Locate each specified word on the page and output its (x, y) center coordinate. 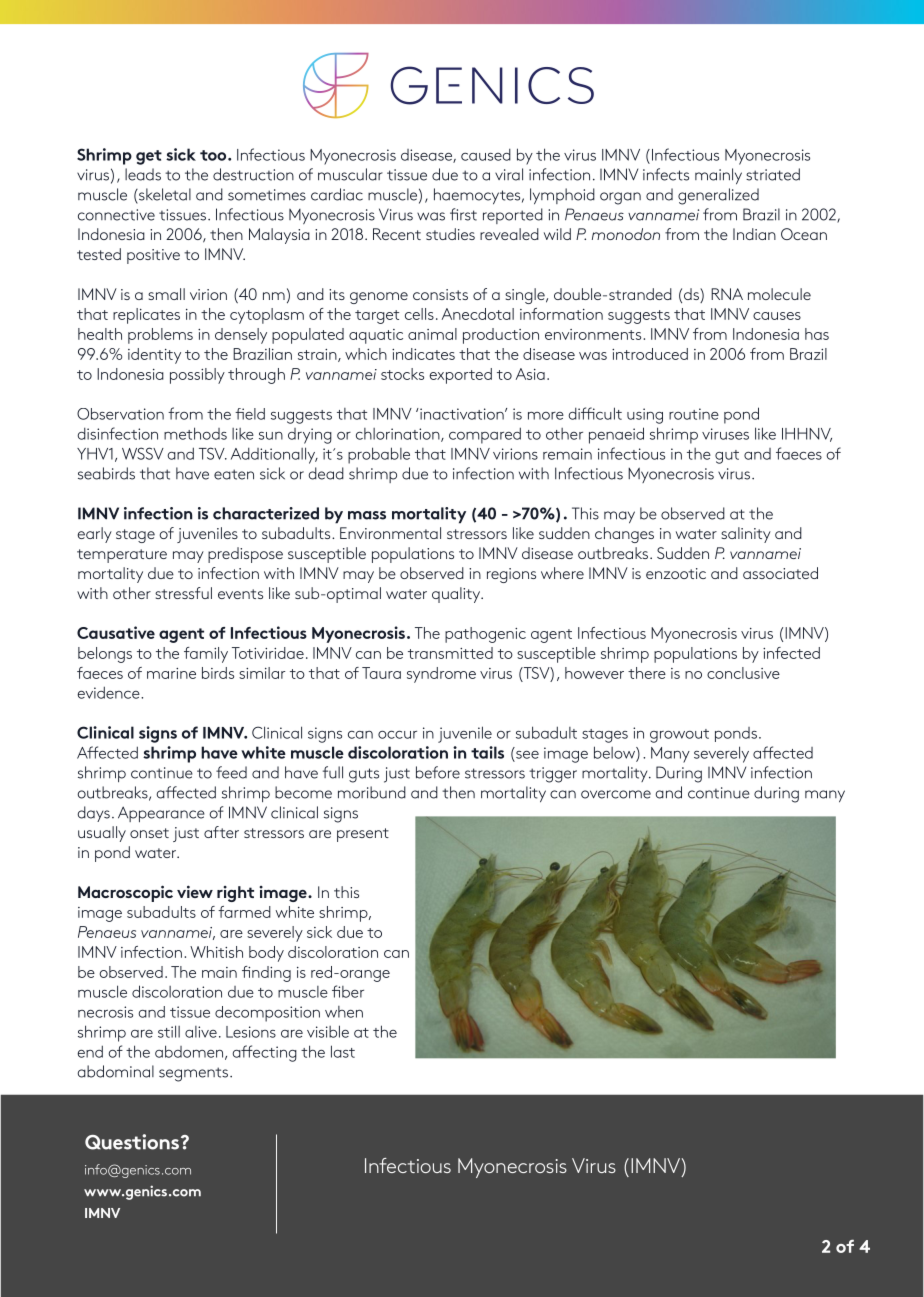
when (344, 1012)
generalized (718, 196)
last (343, 1051)
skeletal (164, 195)
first (463, 214)
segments (193, 1074)
